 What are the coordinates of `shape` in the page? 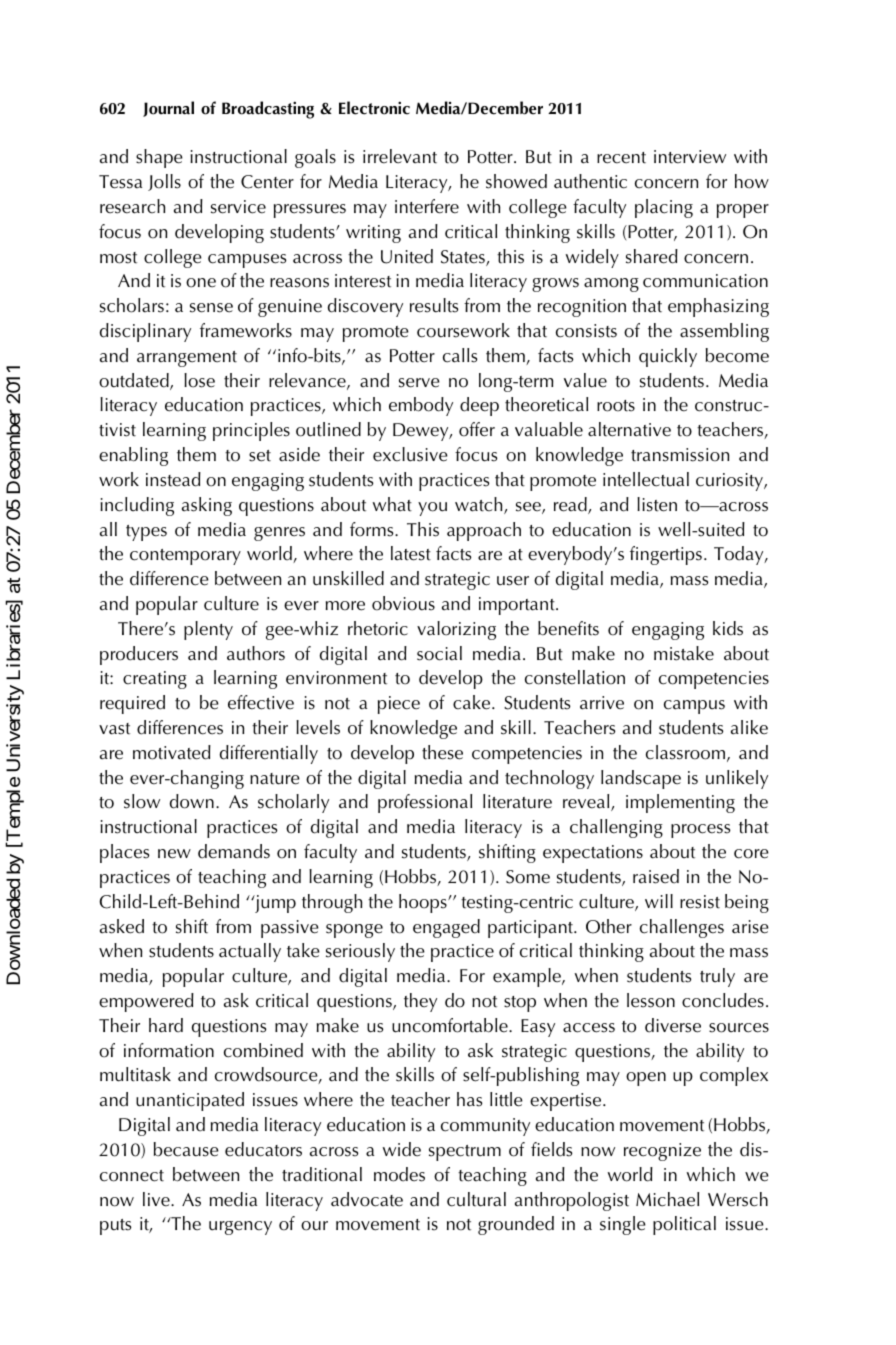 It's located at (159, 158).
